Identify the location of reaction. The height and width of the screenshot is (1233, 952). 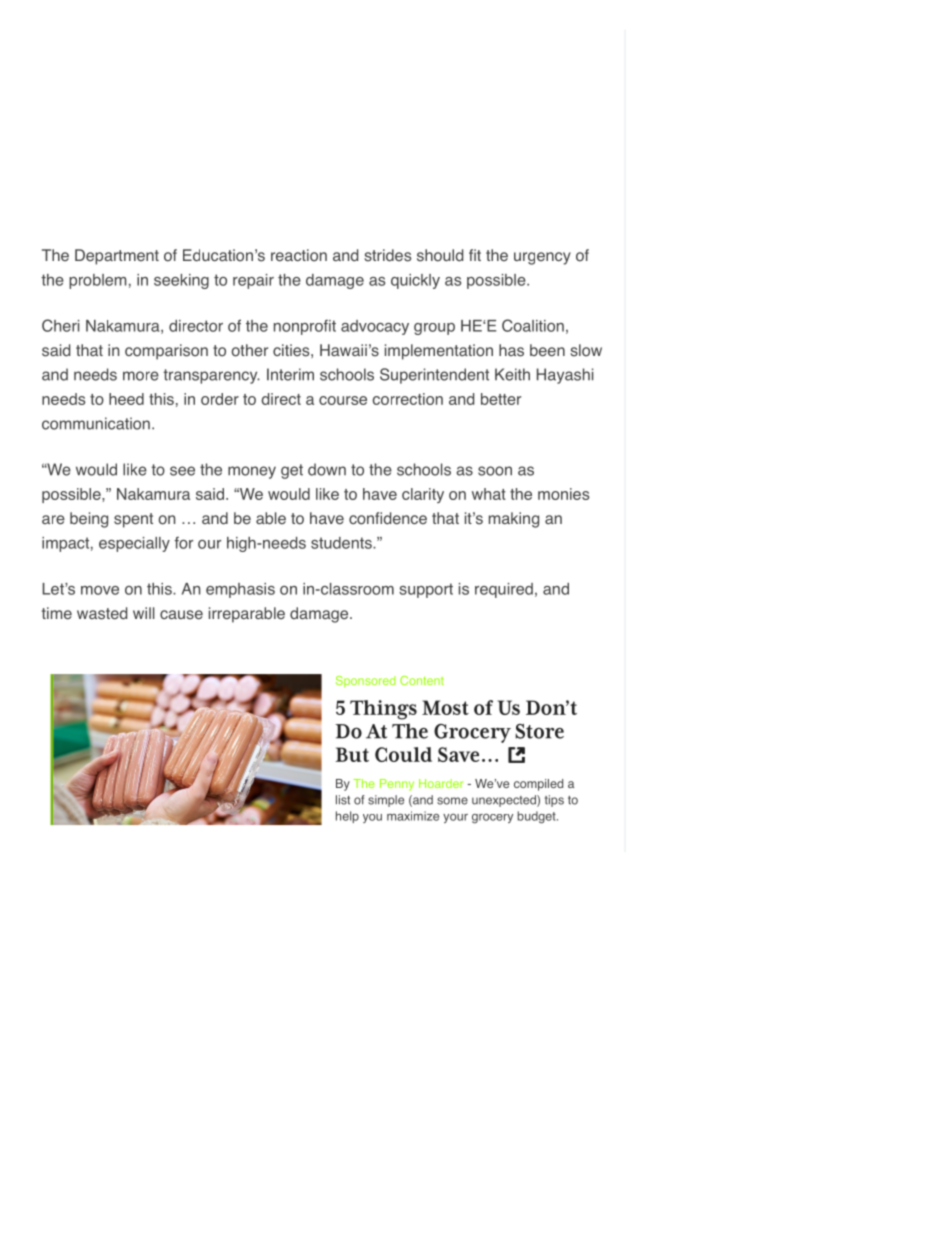
(299, 255).
